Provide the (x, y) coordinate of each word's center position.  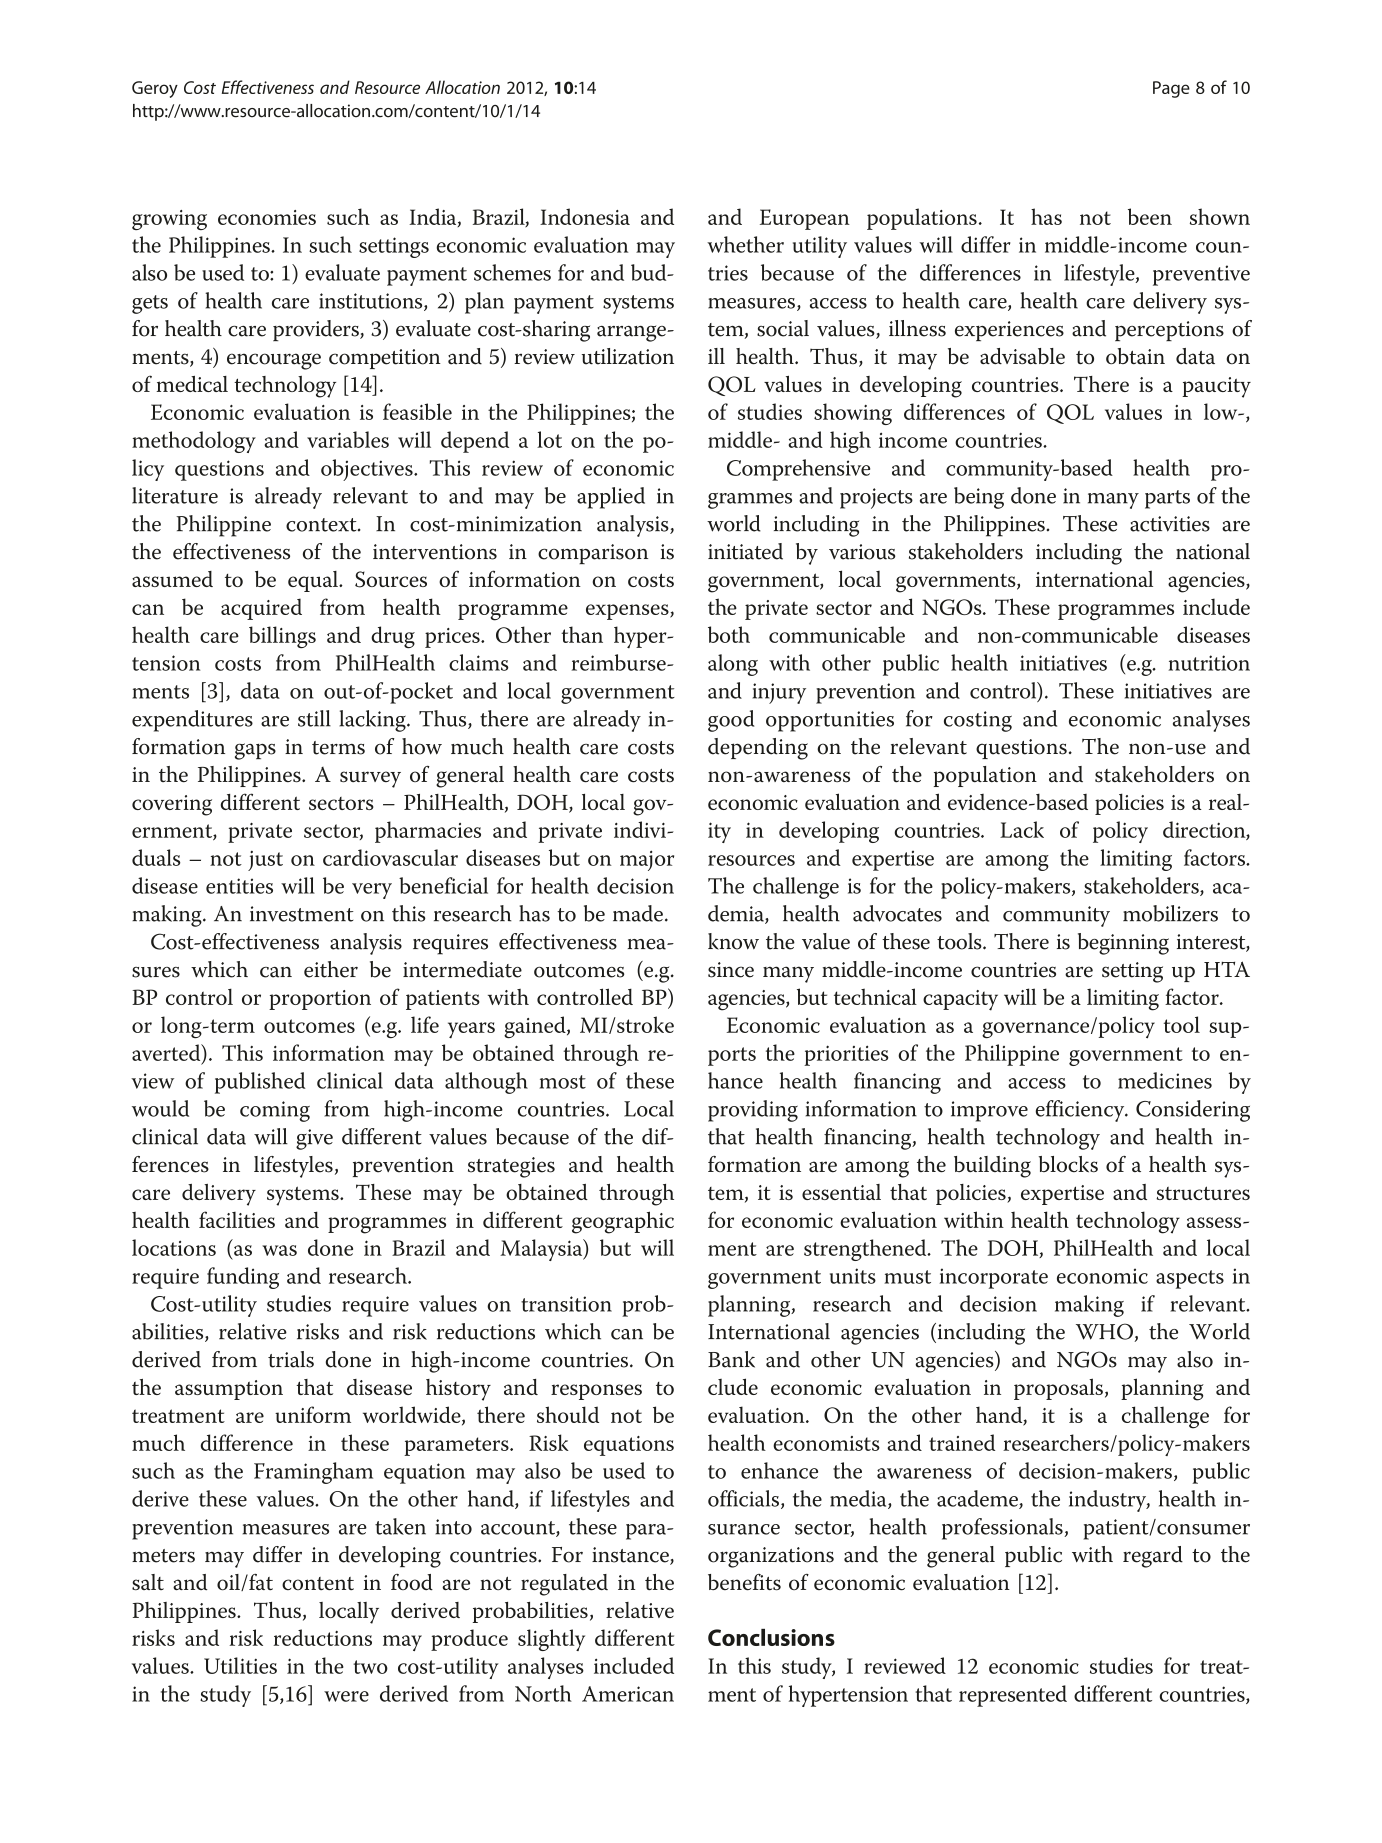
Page (1171, 89)
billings (282, 637)
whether (745, 244)
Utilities (240, 1665)
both (729, 634)
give (314, 1139)
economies (267, 217)
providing (753, 1111)
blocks (1068, 1164)
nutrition (1209, 663)
